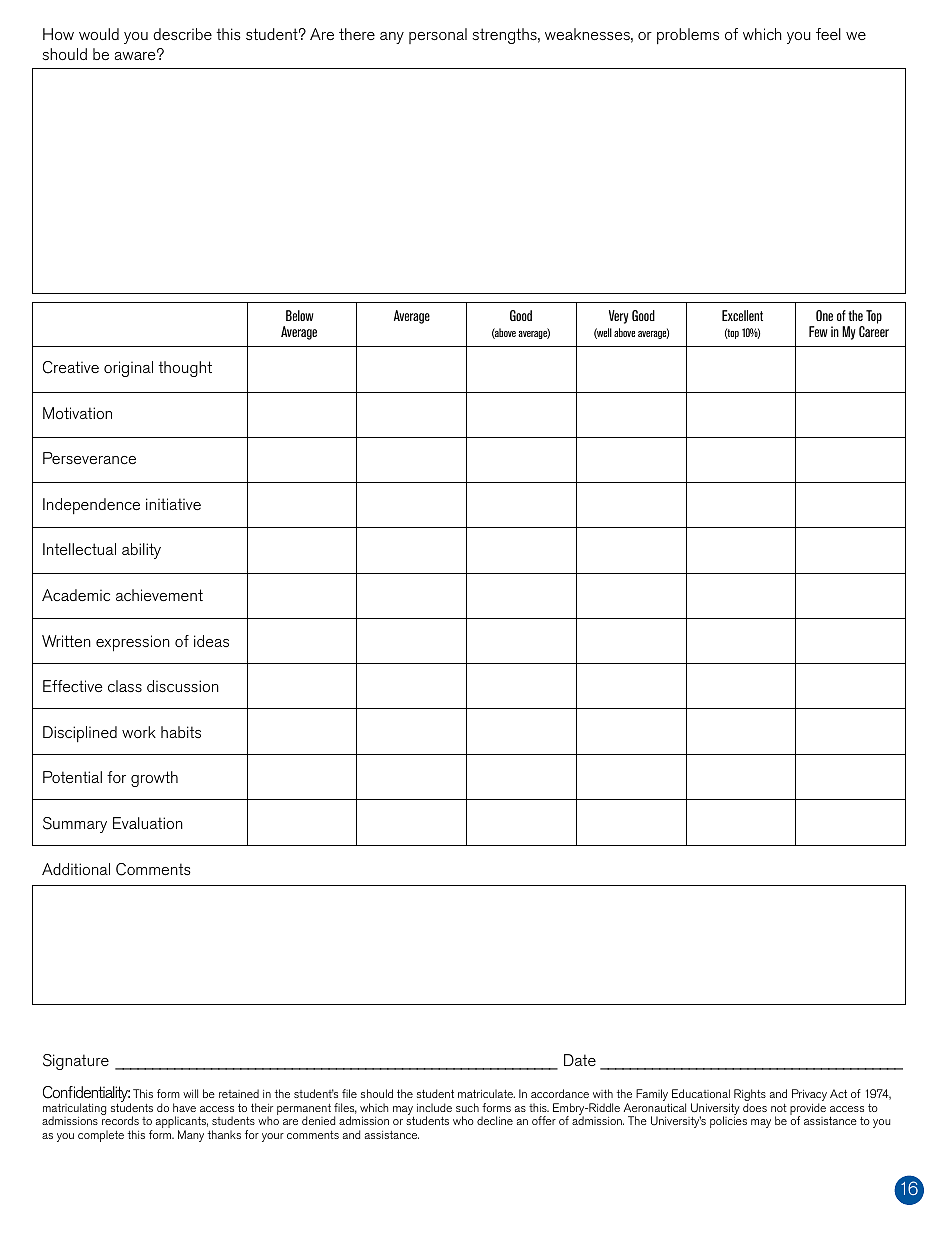 The width and height of the screenshot is (952, 1233). What do you see at coordinates (742, 315) in the screenshot?
I see `Excellent` at bounding box center [742, 315].
